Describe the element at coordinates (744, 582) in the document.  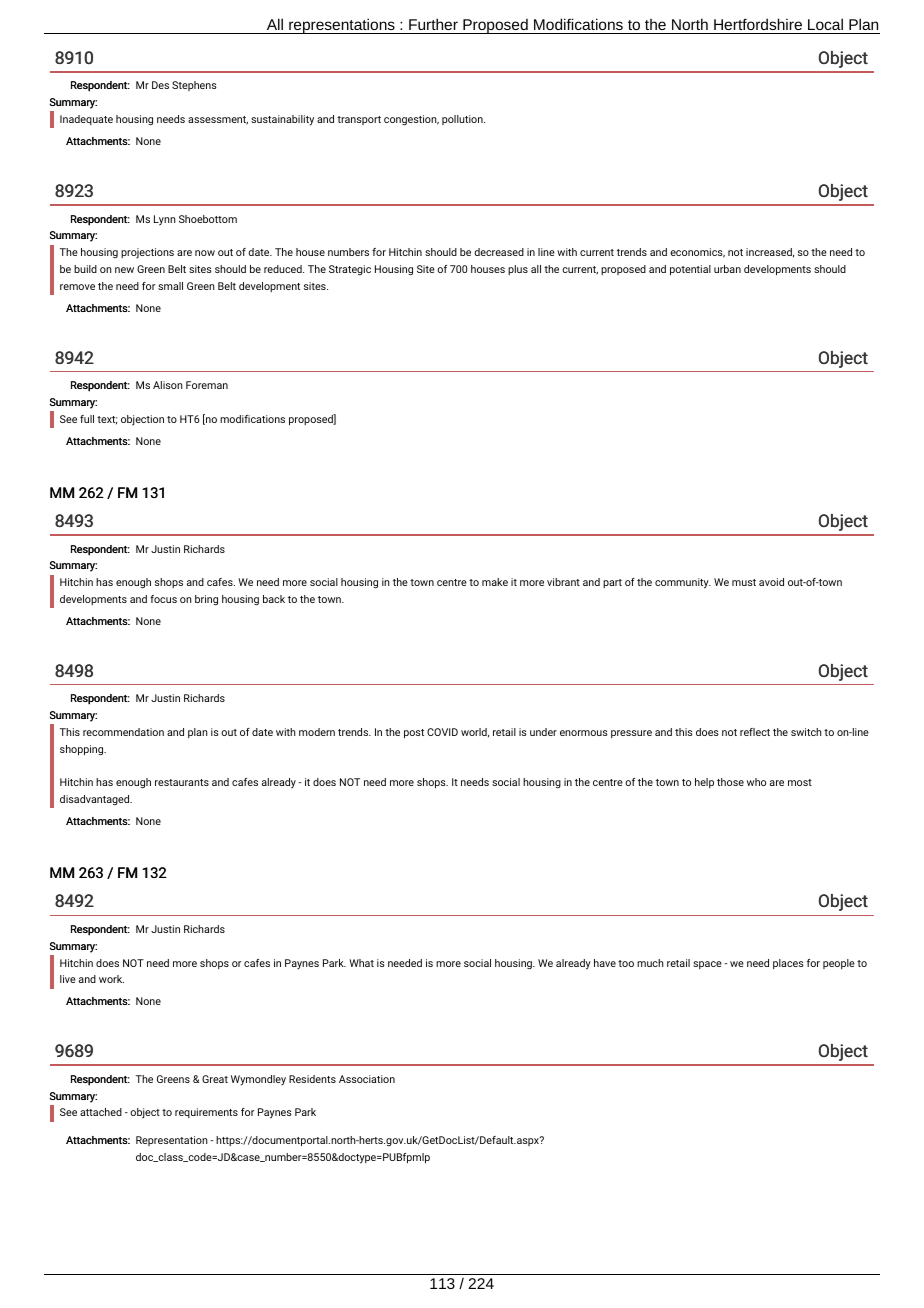
I see `must` at that location.
